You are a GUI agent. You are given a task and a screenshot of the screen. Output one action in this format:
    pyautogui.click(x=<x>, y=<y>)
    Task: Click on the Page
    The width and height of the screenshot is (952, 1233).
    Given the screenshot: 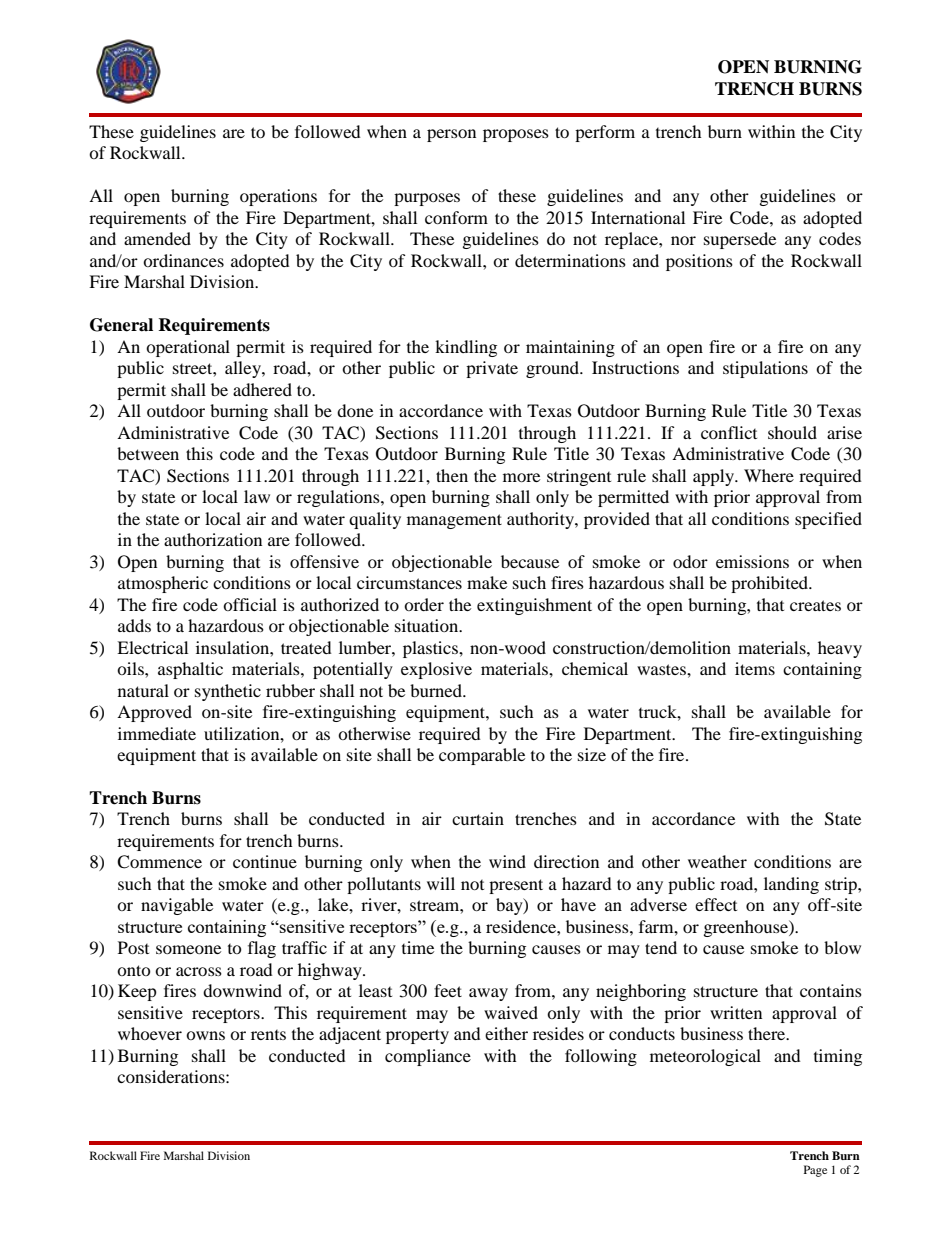 What is the action you would take?
    pyautogui.click(x=815, y=1171)
